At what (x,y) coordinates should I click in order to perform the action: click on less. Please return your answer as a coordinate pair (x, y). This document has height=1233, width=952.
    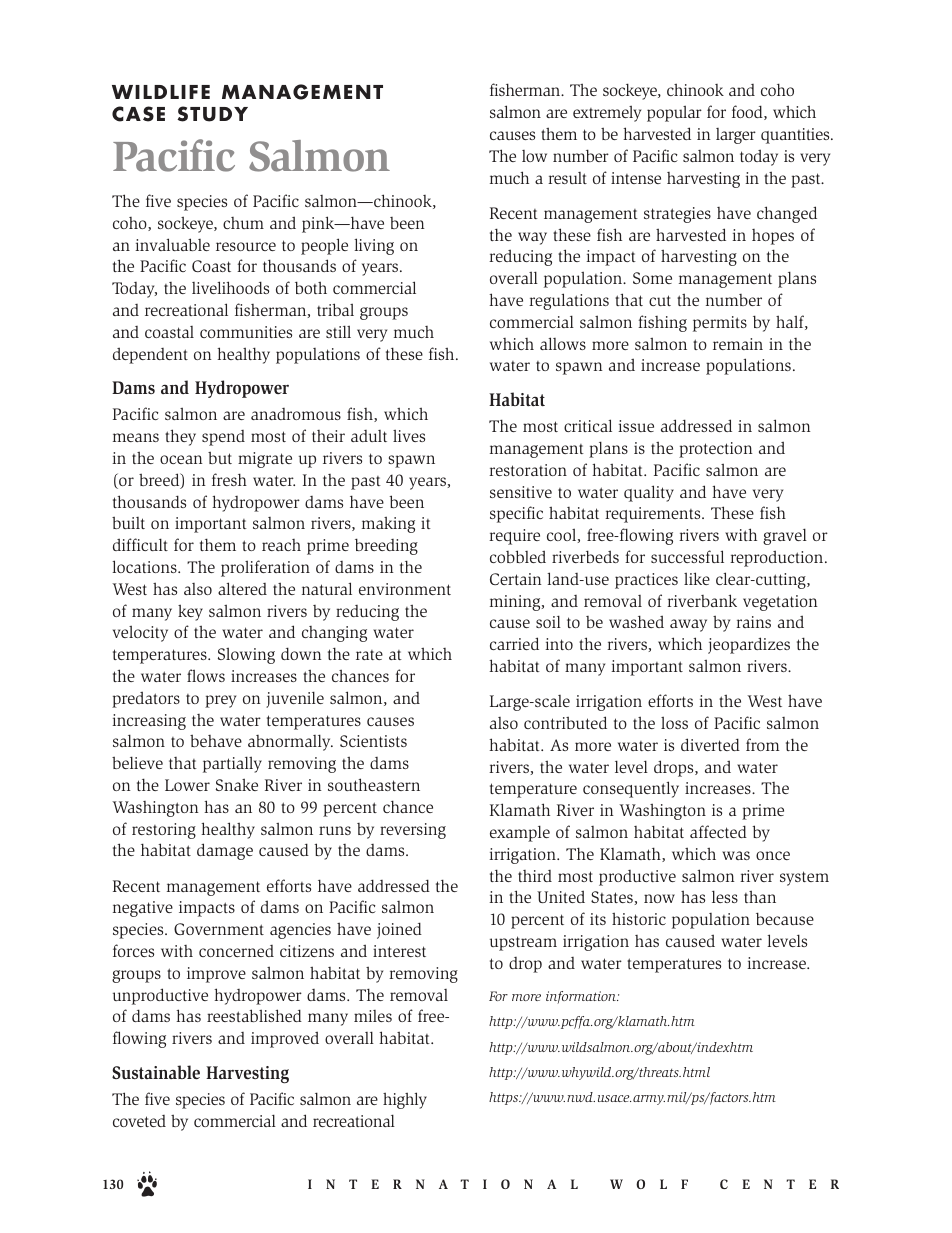
    Looking at the image, I should click on (725, 896).
